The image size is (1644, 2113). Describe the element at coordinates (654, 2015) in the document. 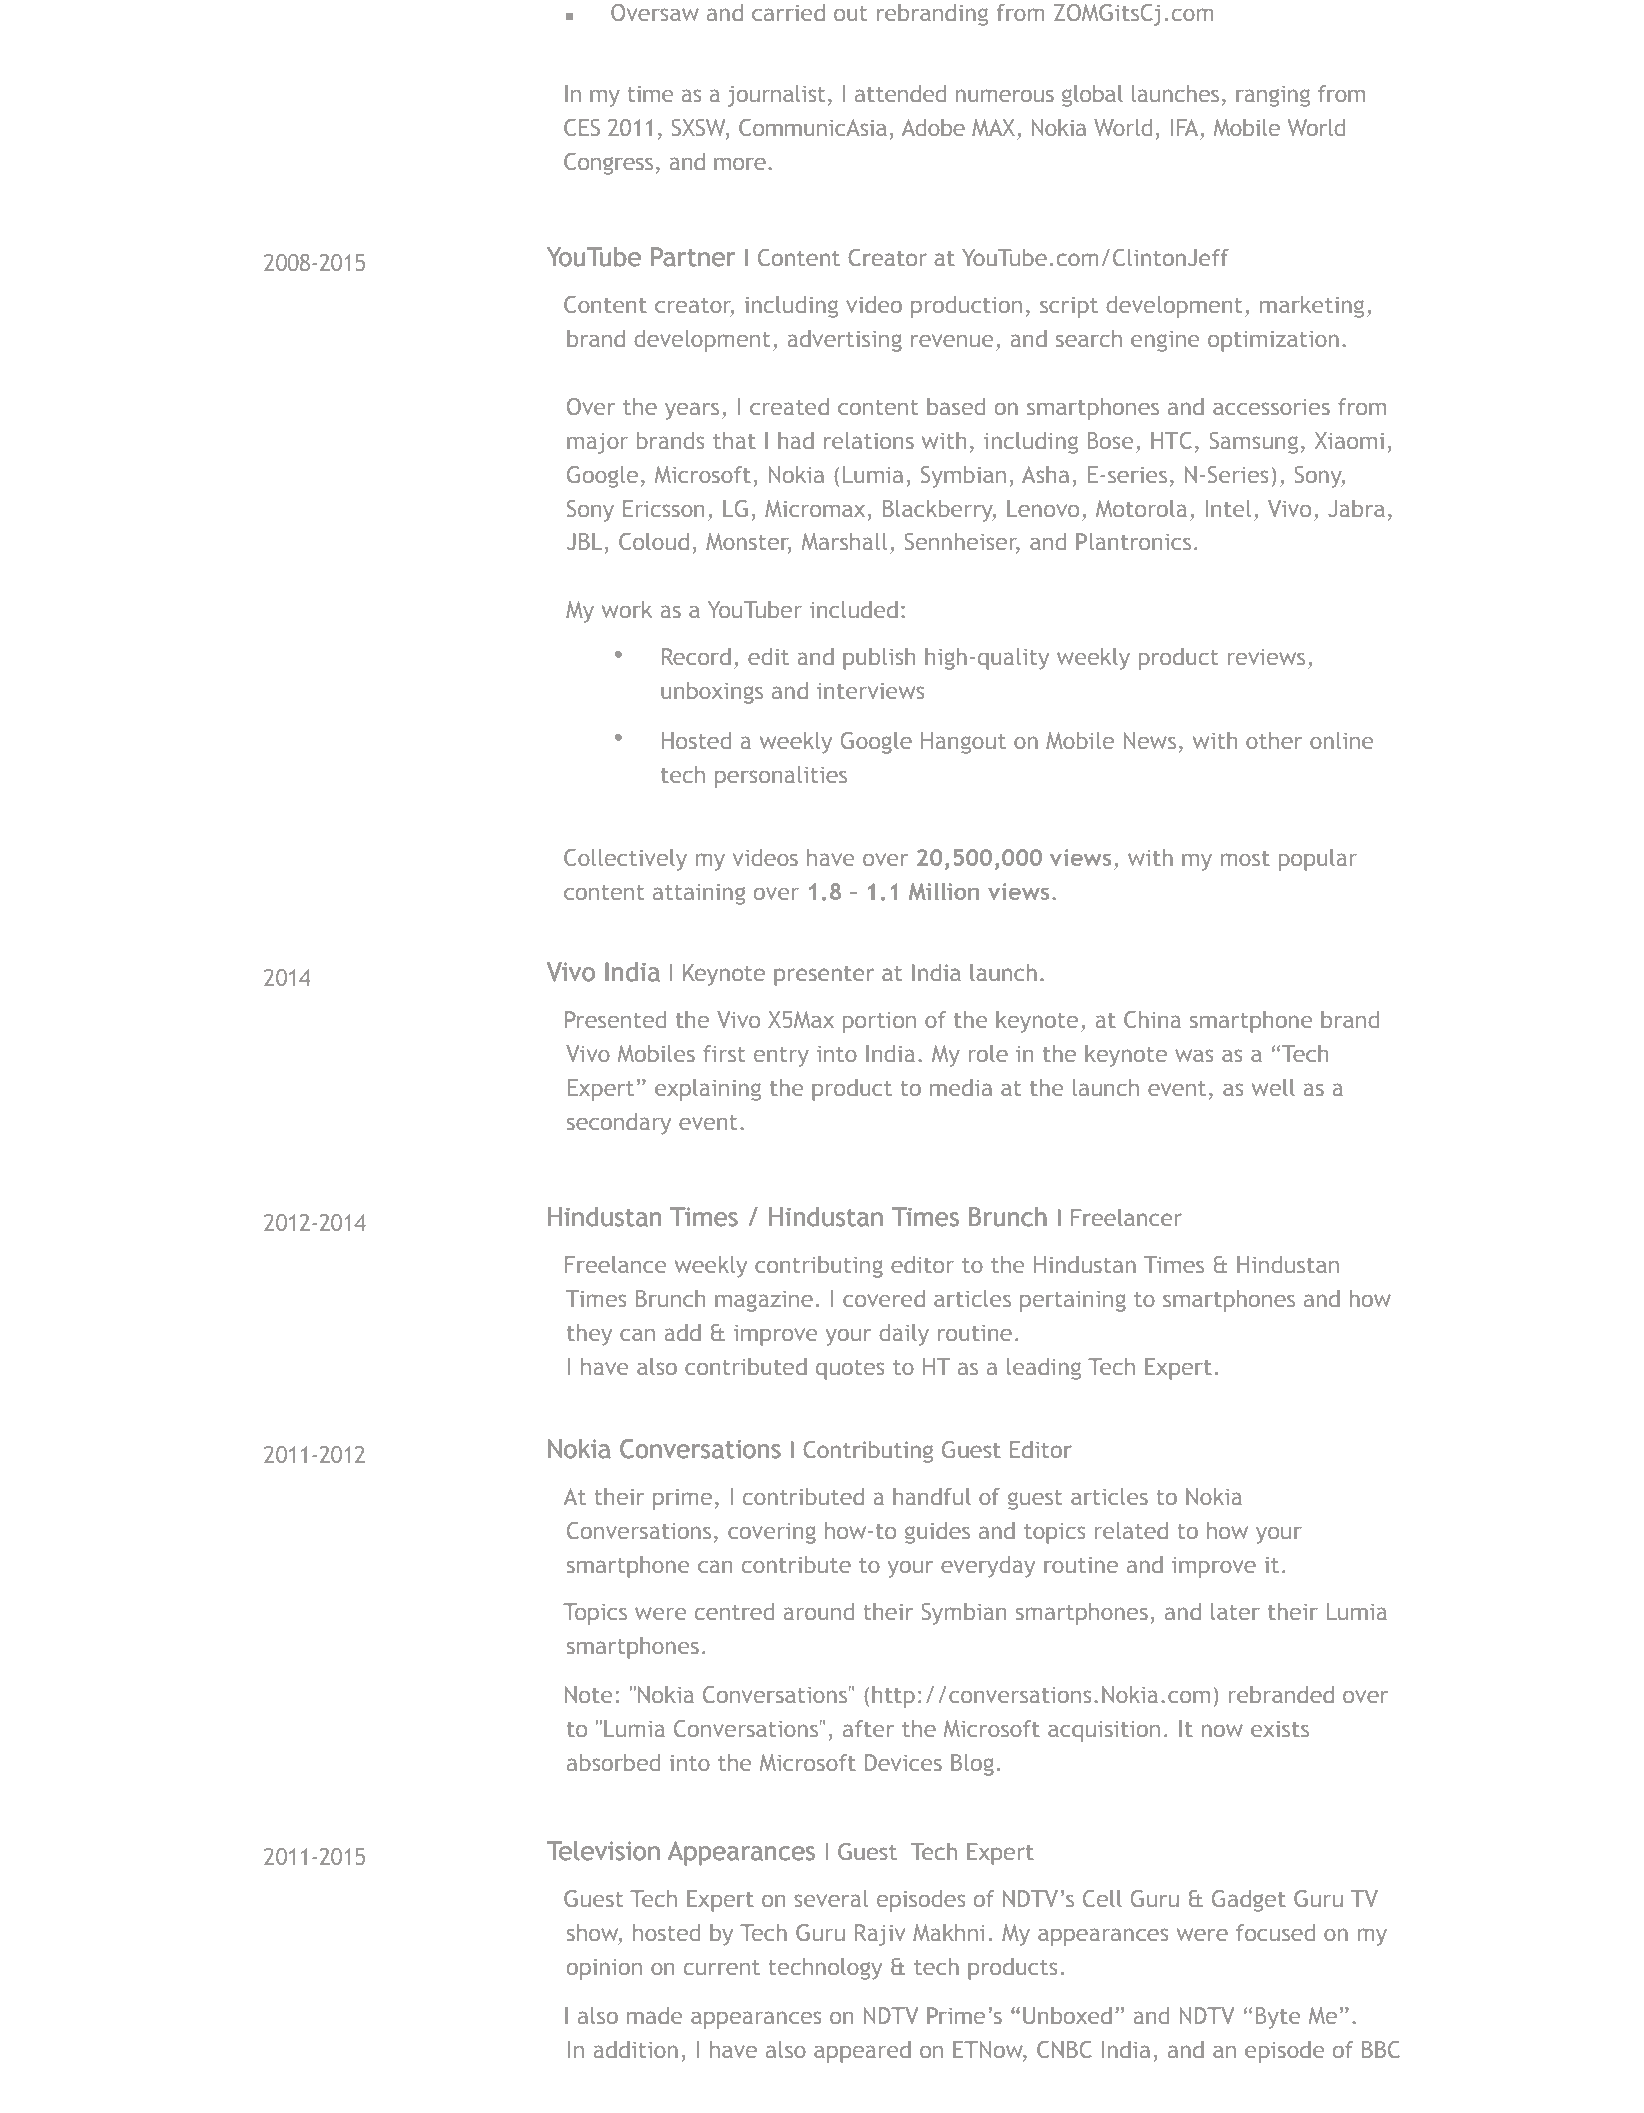

I see `made` at that location.
